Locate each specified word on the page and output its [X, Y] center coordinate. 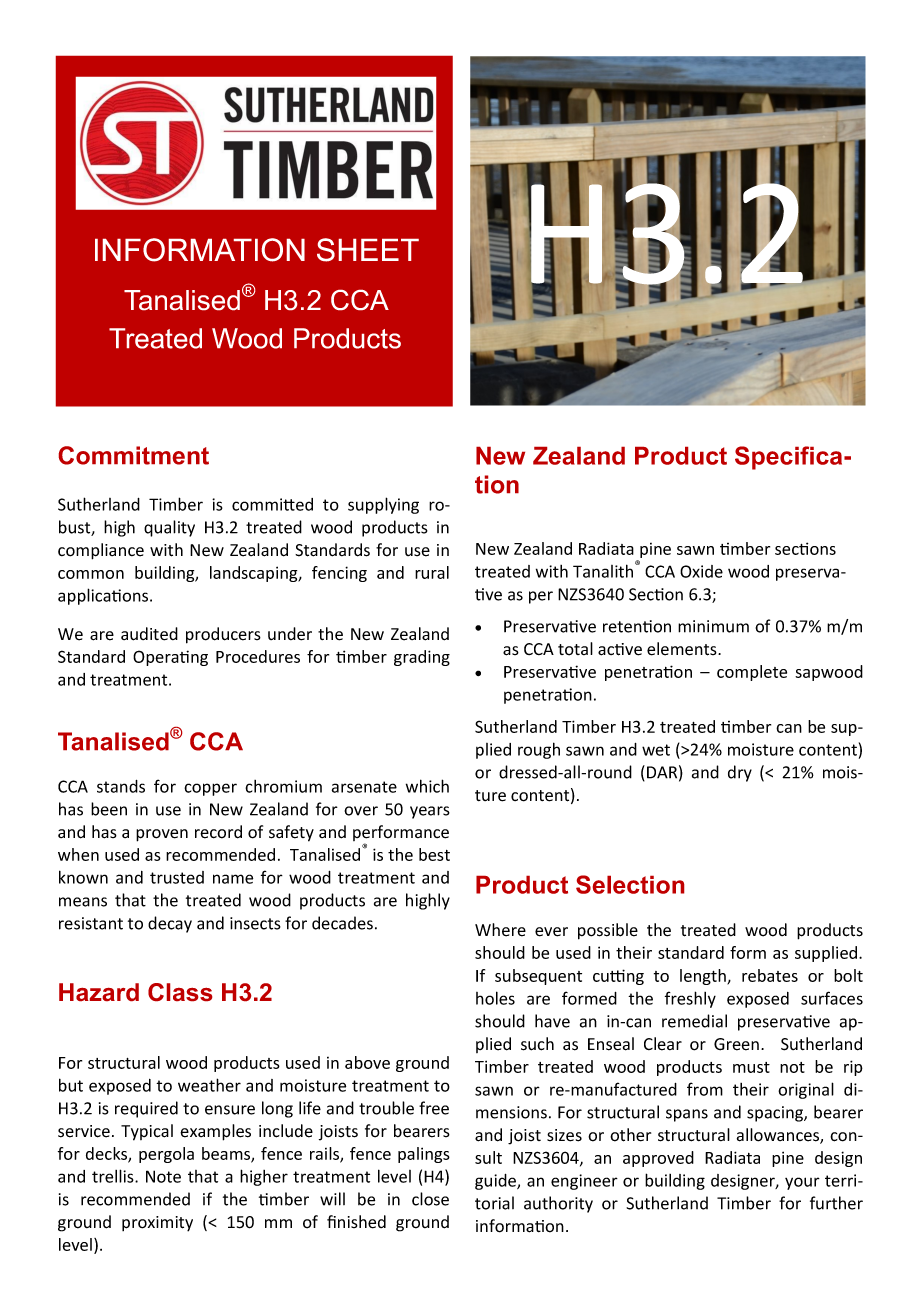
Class [180, 992]
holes [495, 998]
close [430, 1199]
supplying [383, 505]
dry [740, 773]
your [802, 1183]
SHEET [368, 250]
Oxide [701, 571]
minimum [713, 626]
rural [432, 572]
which [427, 786]
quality [169, 528]
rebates [770, 975]
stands [121, 786]
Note [163, 1176]
